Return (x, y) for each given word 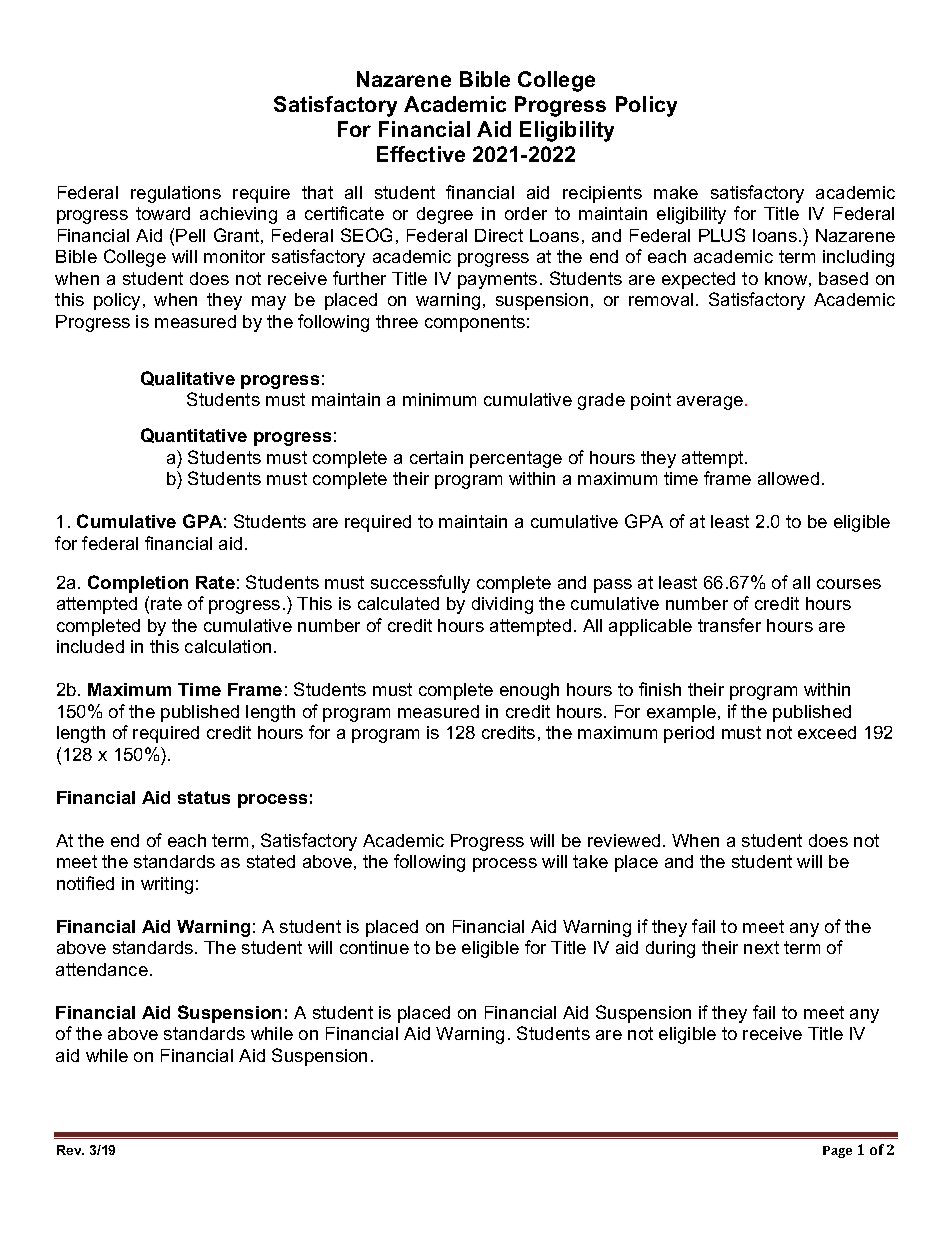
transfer (729, 625)
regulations (176, 194)
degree (445, 215)
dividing (502, 605)
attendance (102, 969)
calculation (228, 646)
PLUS (722, 235)
